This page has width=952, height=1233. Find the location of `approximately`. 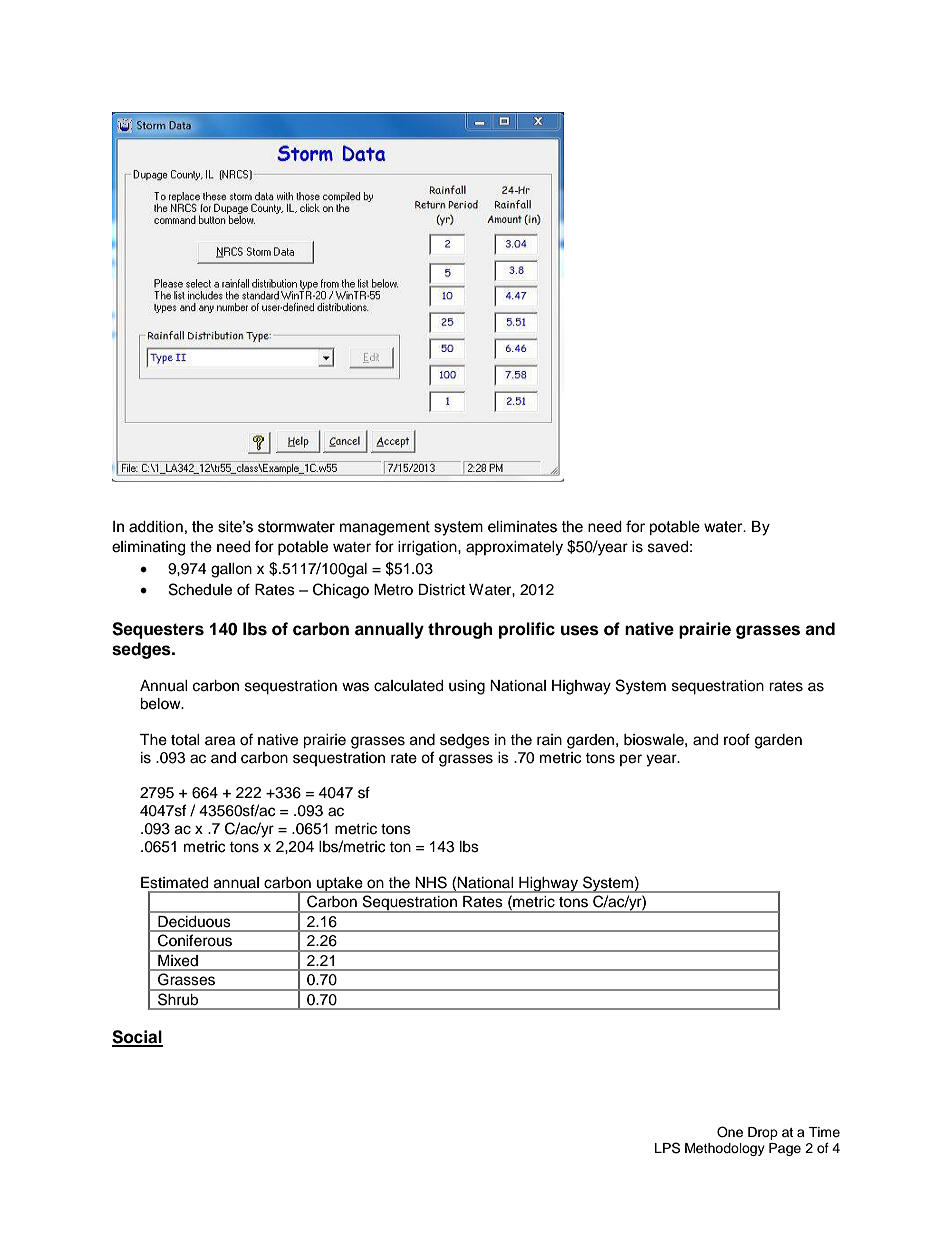

approximately is located at coordinates (514, 548).
